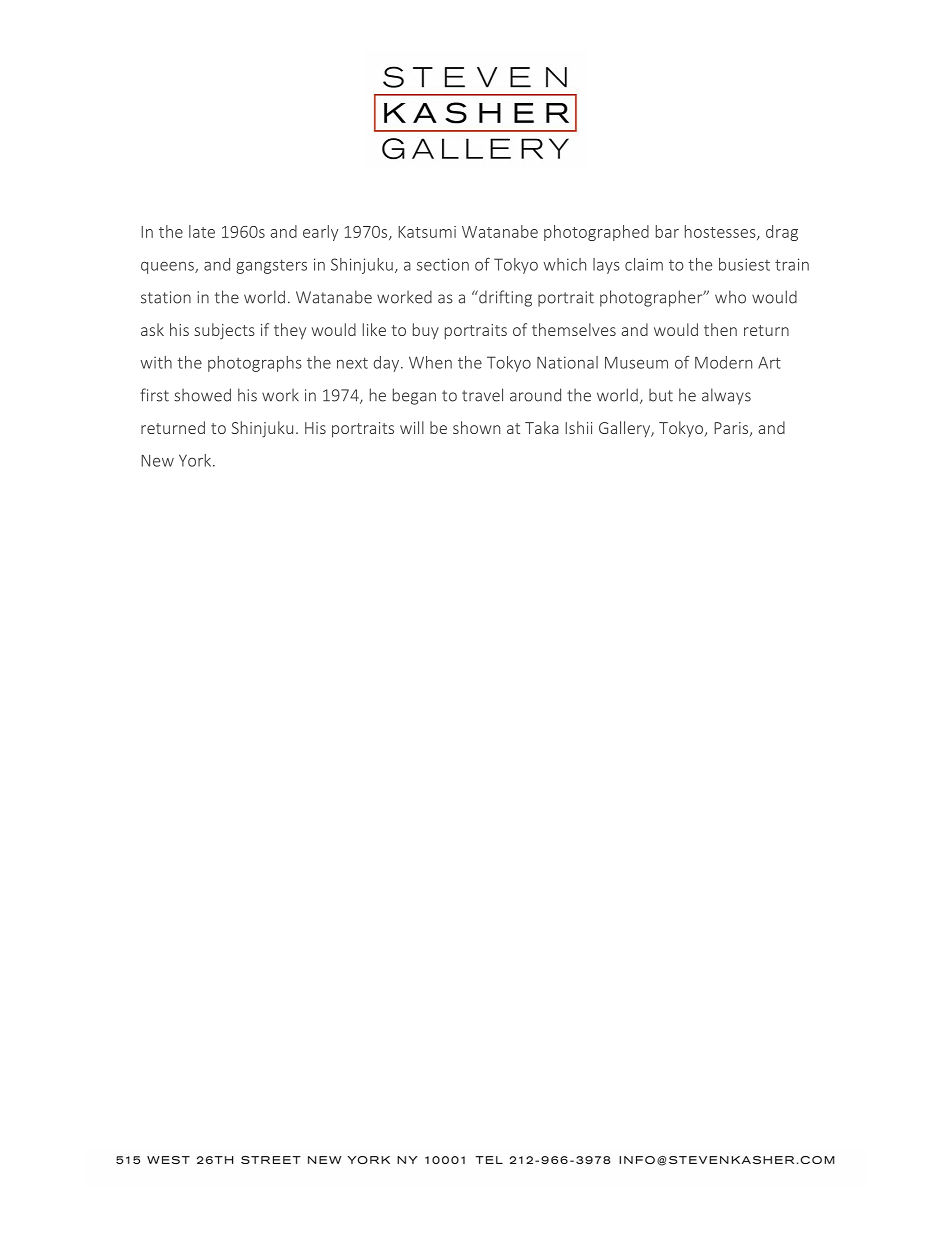 The width and height of the image is (952, 1233). Describe the element at coordinates (426, 331) in the image. I see `buy` at that location.
